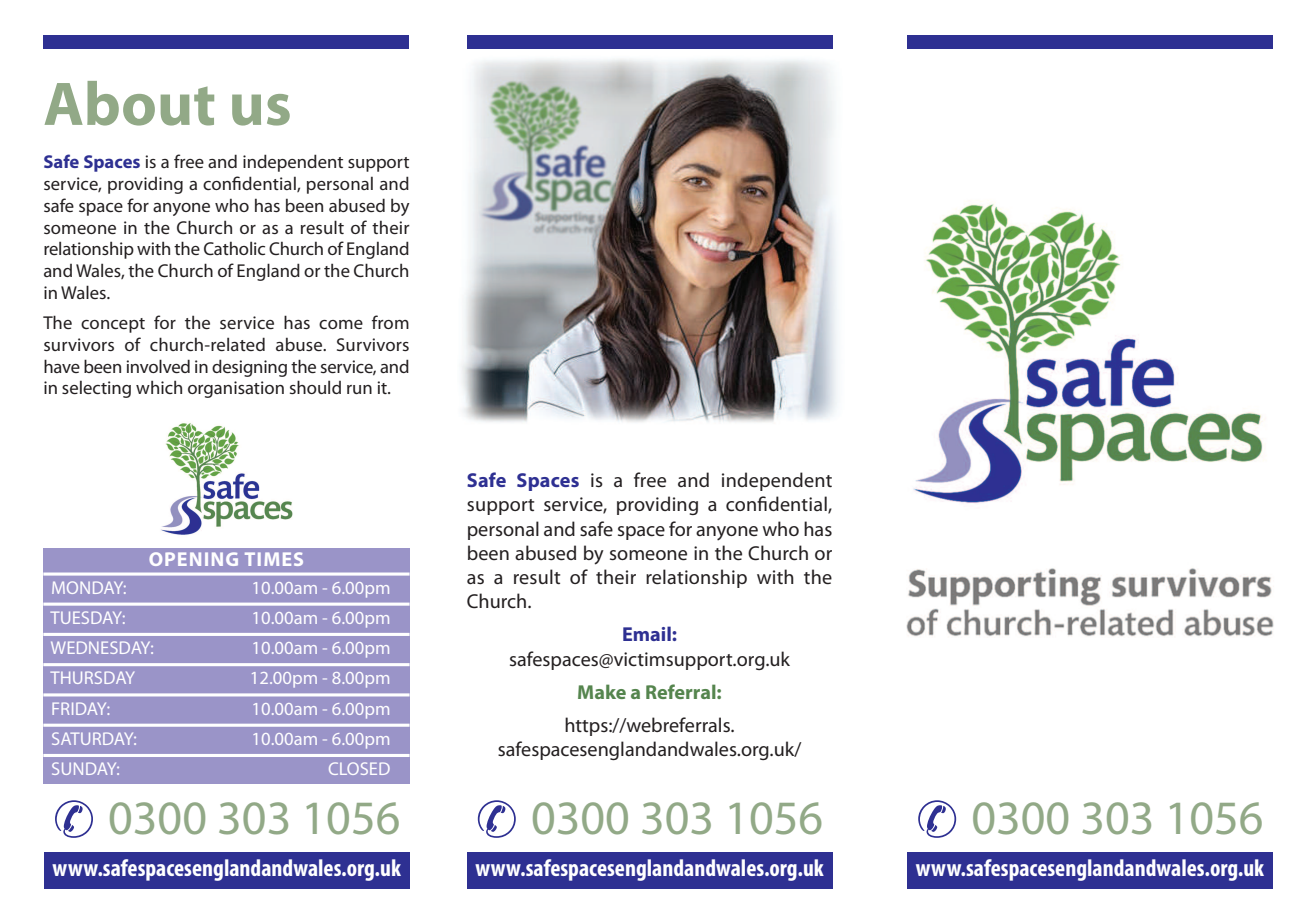 The height and width of the screenshot is (924, 1308). What do you see at coordinates (92, 677) in the screenshot?
I see `THURSDAY` at bounding box center [92, 677].
